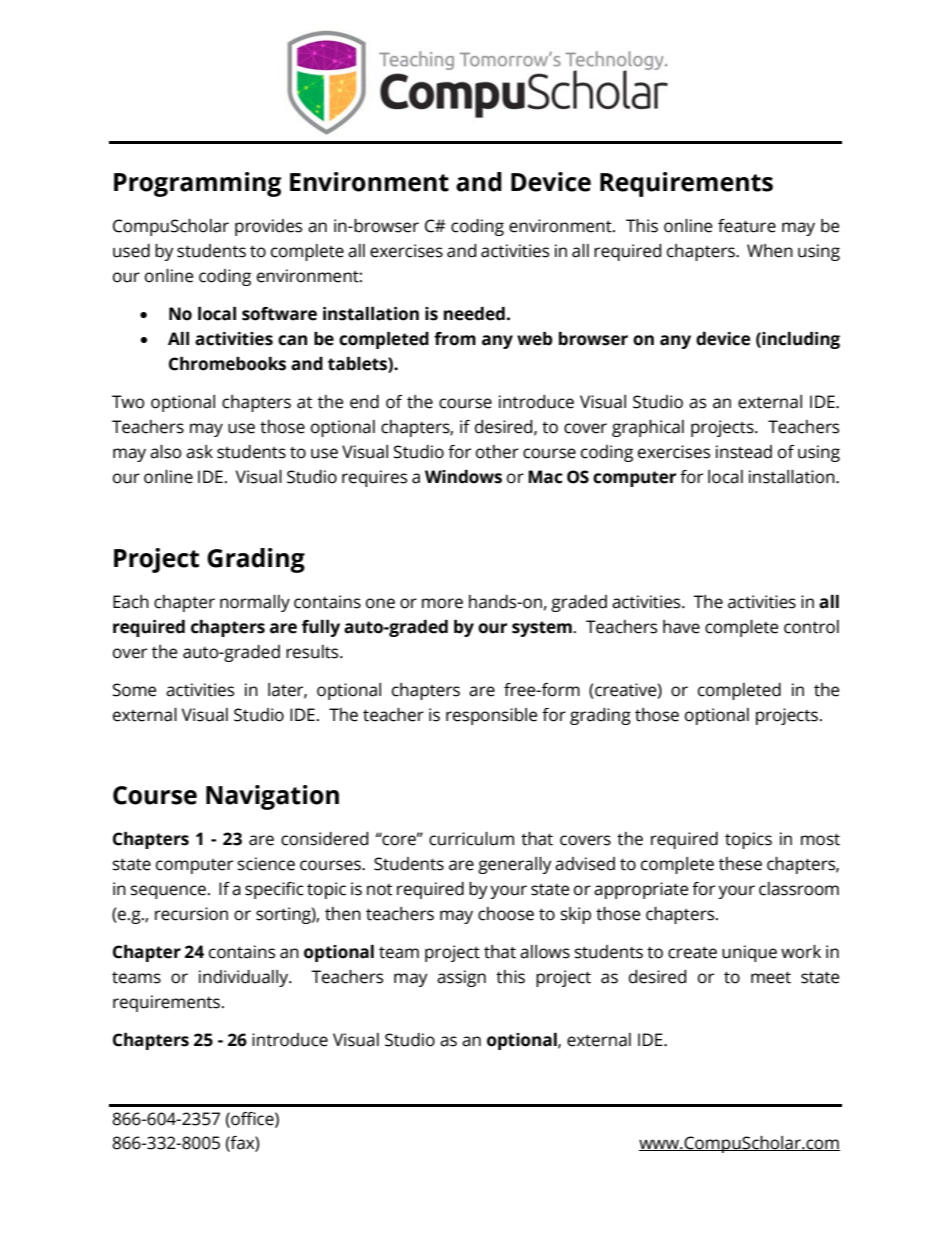 This document has width=952, height=1233. What do you see at coordinates (255, 603) in the document?
I see `normally` at bounding box center [255, 603].
